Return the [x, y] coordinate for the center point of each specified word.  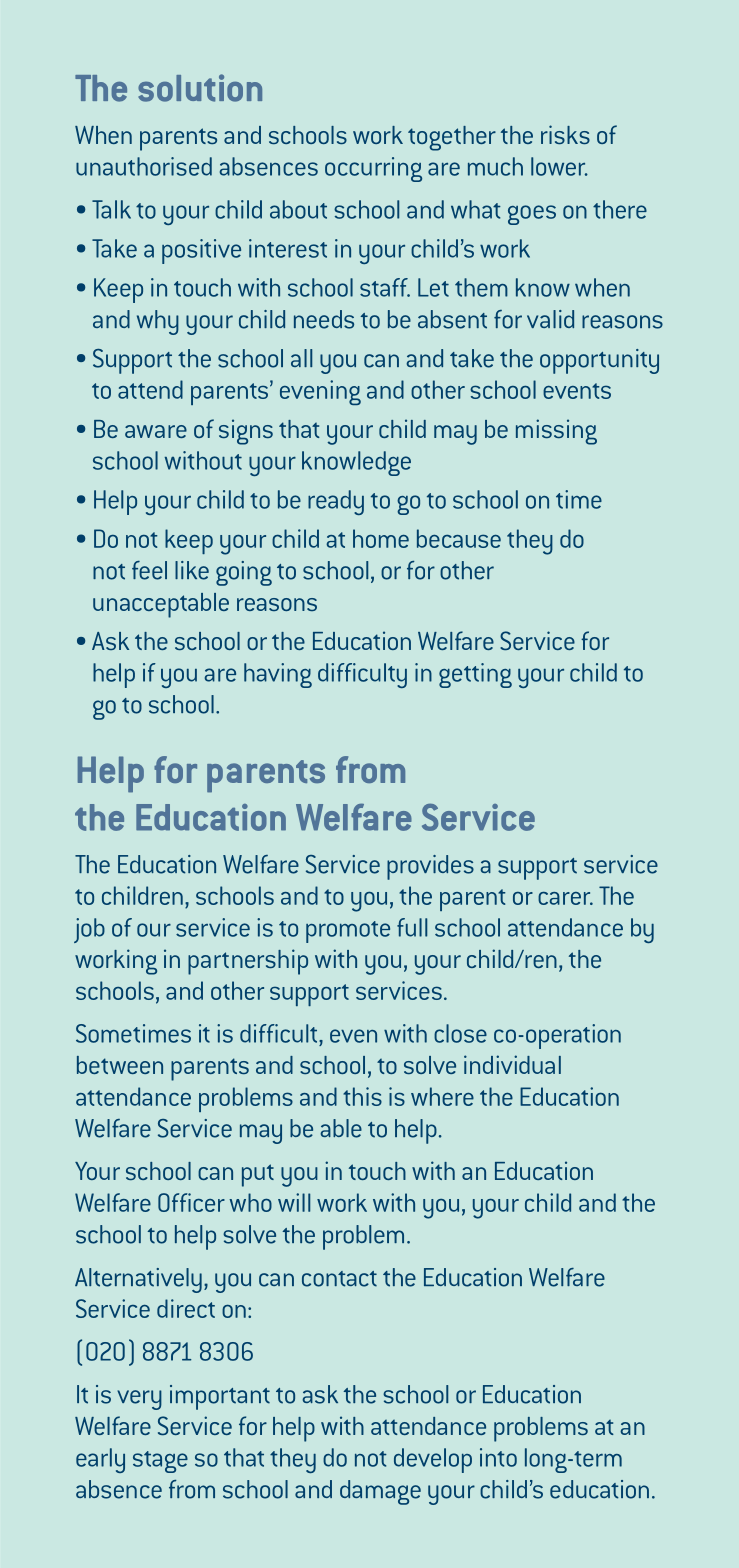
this [362, 1096]
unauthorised [144, 166]
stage [160, 1462]
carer [565, 898]
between [120, 1065]
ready [336, 502]
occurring [373, 169]
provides [430, 867]
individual [512, 1064]
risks [565, 134]
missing [556, 432]
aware [156, 431]
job [89, 930]
